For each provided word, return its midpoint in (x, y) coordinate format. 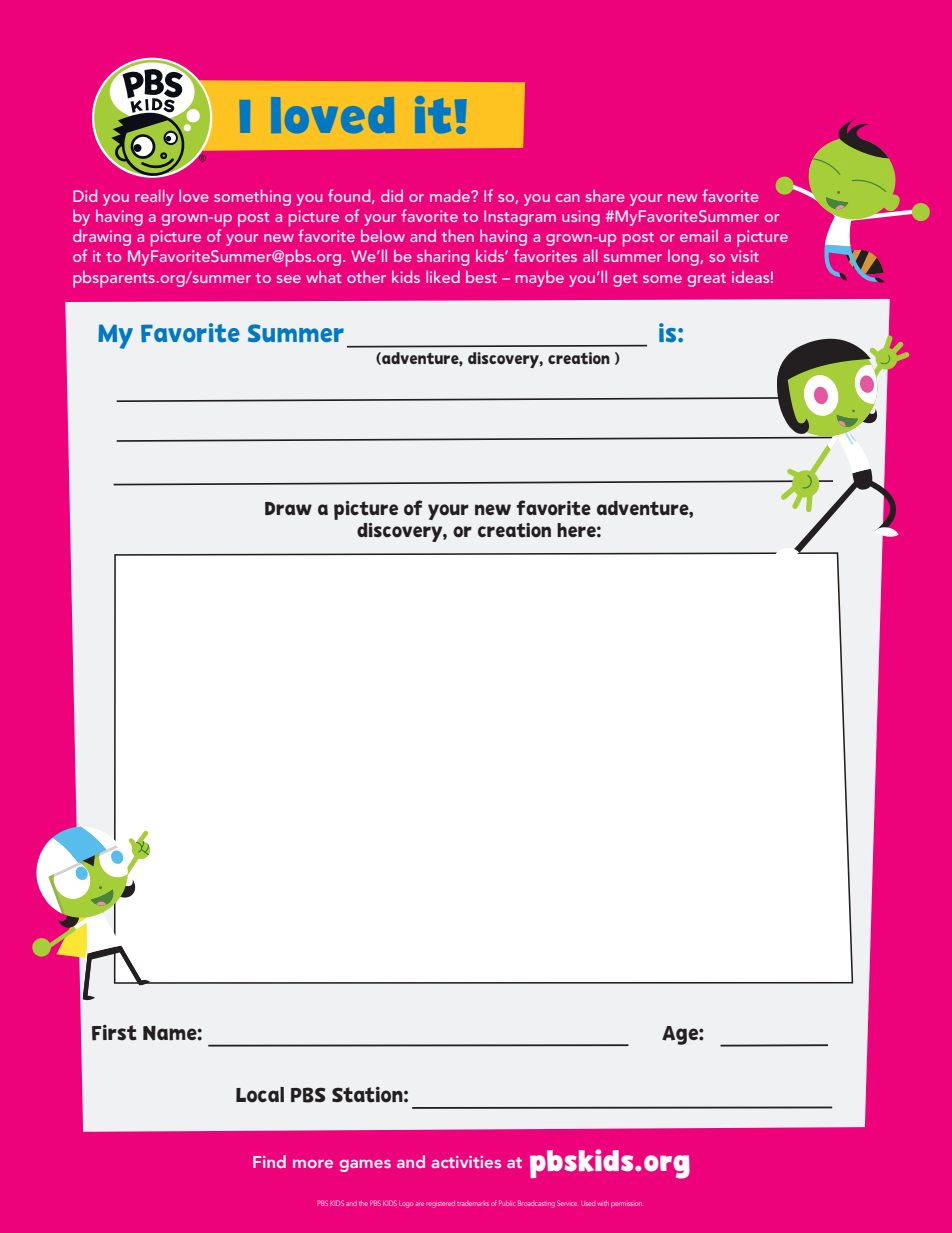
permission (626, 1205)
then (458, 235)
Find (269, 1161)
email (699, 235)
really (154, 197)
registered (440, 1204)
